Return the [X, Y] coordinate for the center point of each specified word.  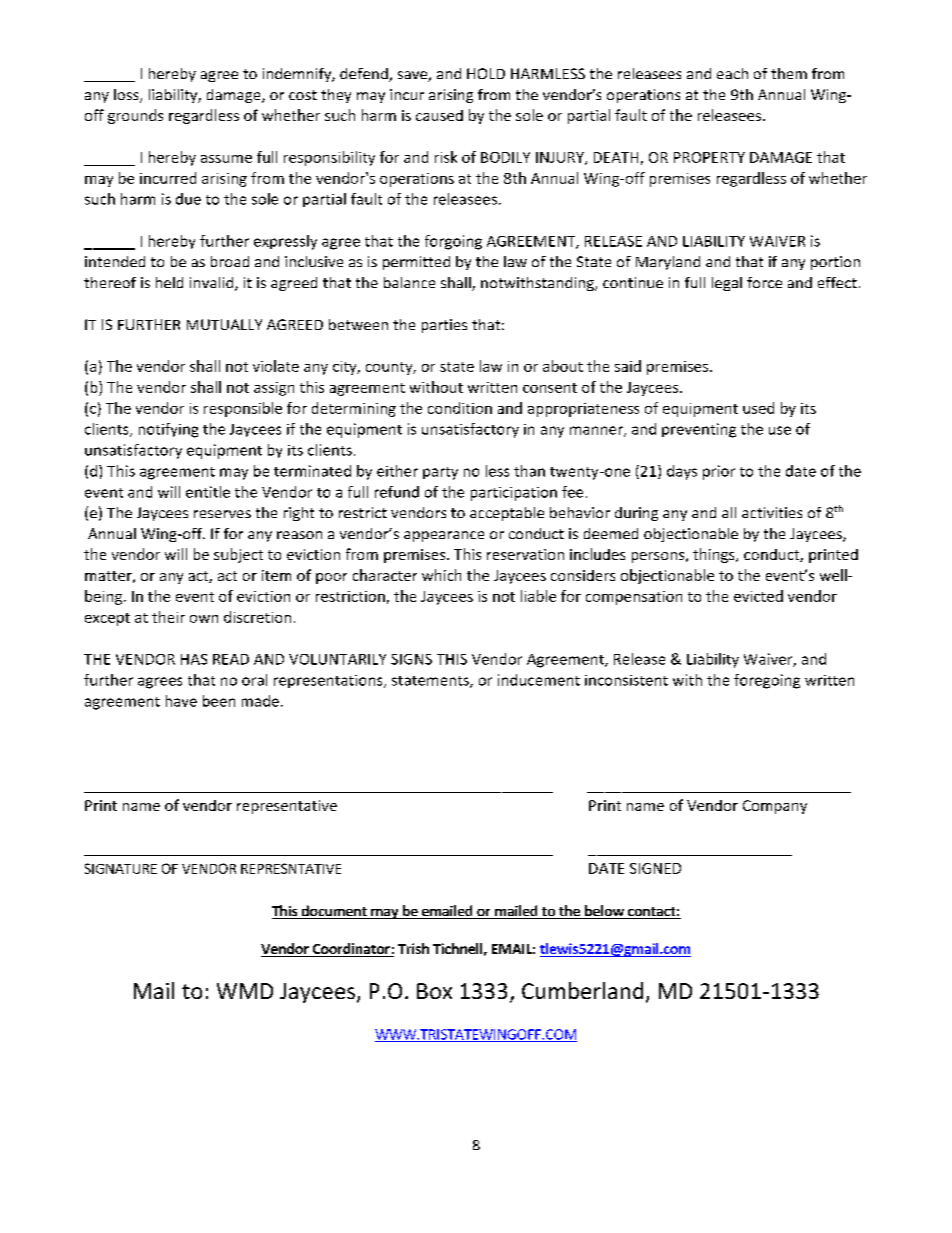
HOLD [486, 73]
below [604, 912]
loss [127, 96]
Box [434, 991]
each [732, 73]
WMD [245, 991]
